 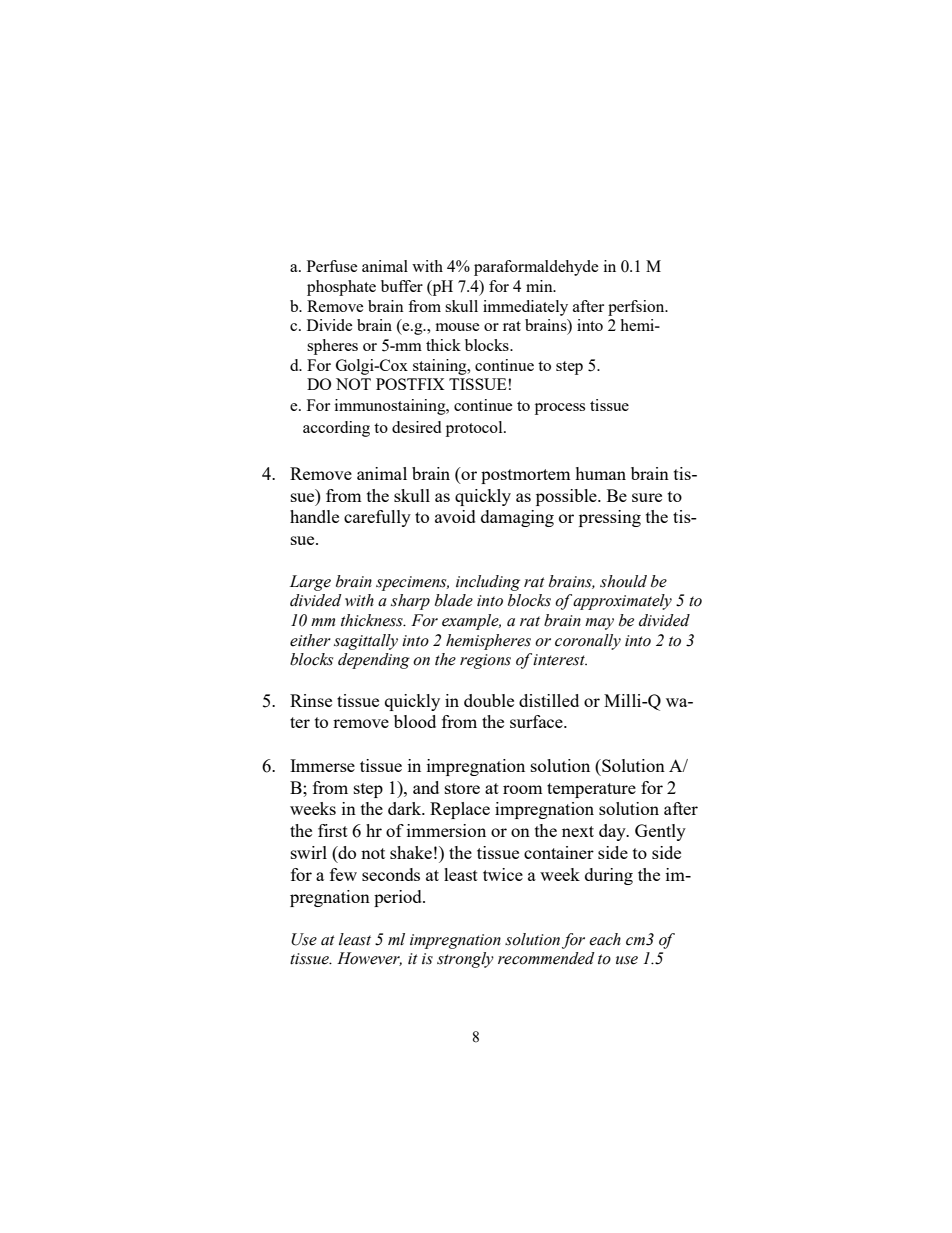 What do you see at coordinates (336, 429) in the screenshot?
I see `according` at bounding box center [336, 429].
